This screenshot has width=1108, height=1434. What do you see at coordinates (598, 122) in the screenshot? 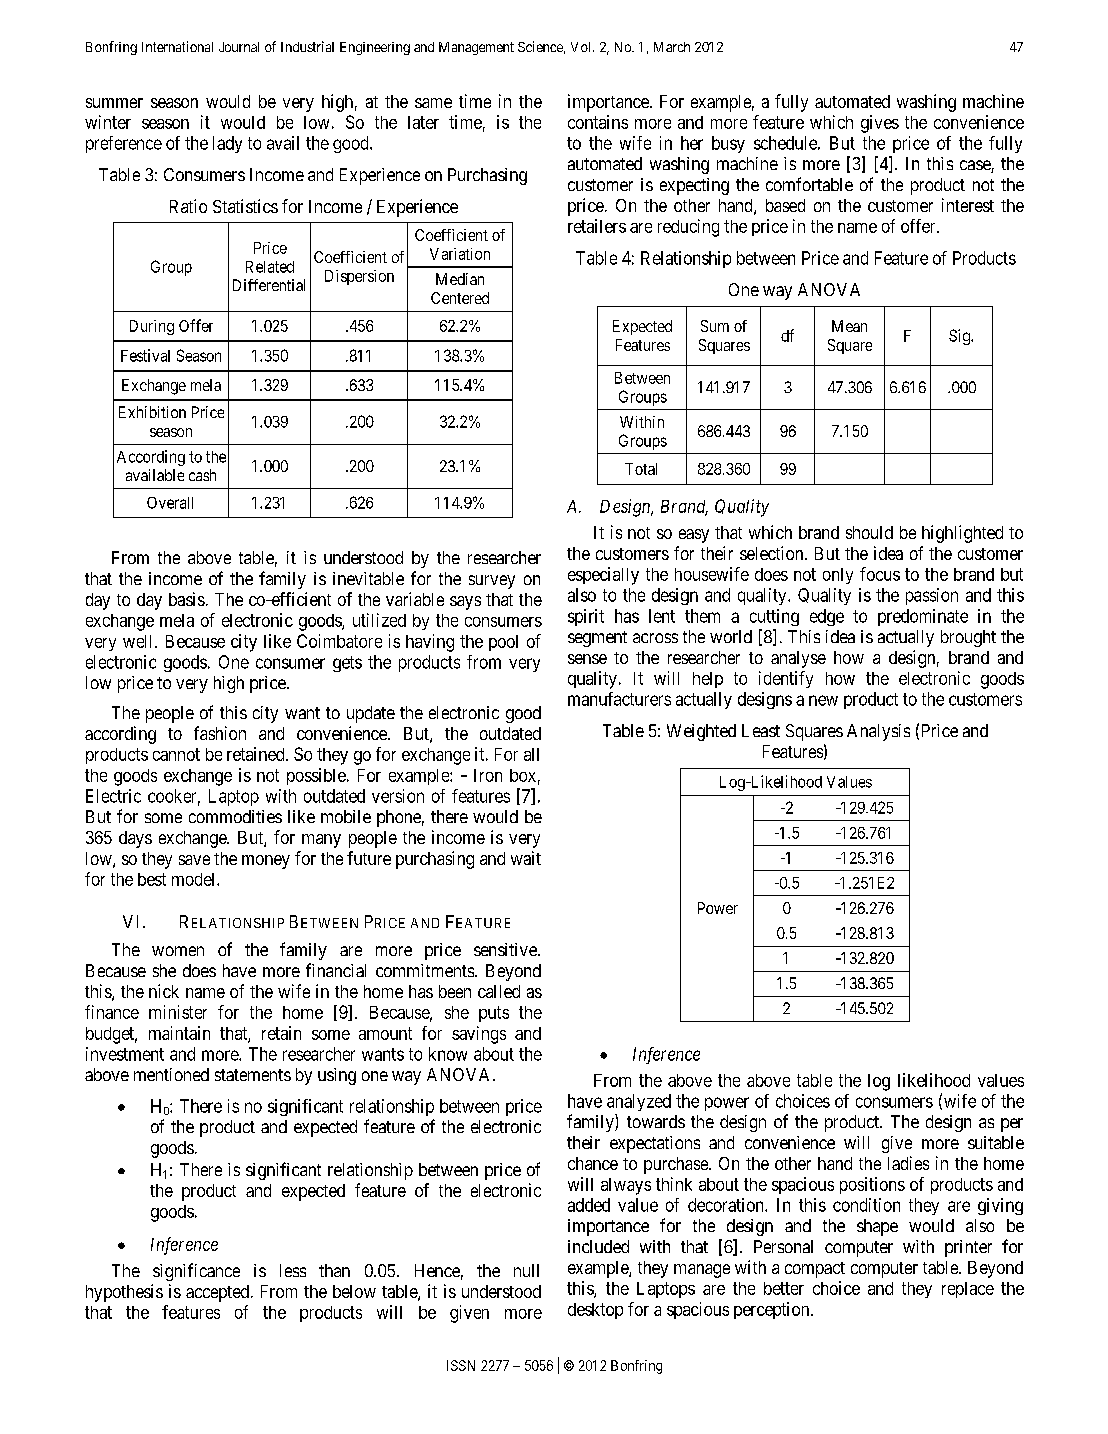
I see `contains` at bounding box center [598, 122].
